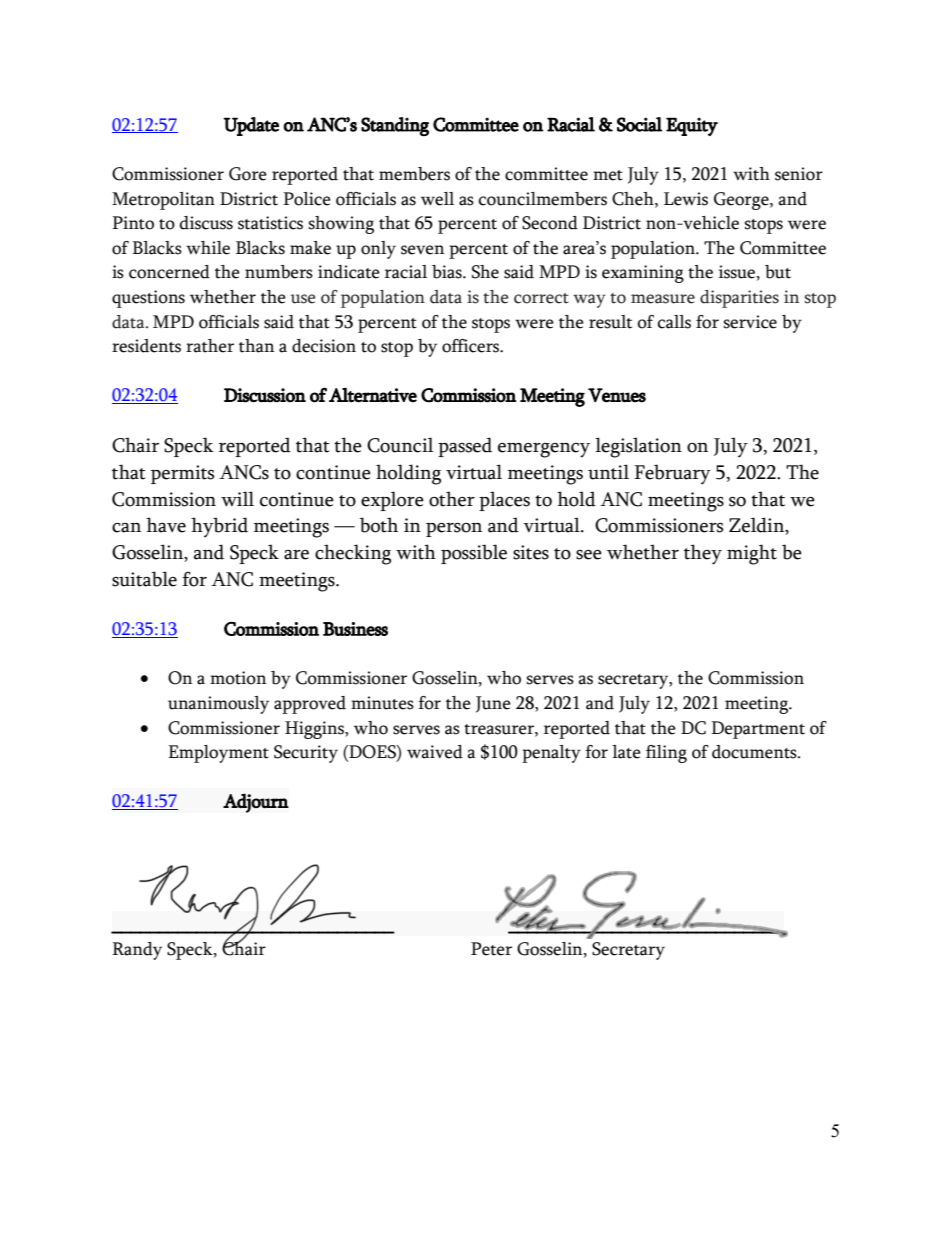  Describe the element at coordinates (435, 752) in the image. I see `waived` at that location.
